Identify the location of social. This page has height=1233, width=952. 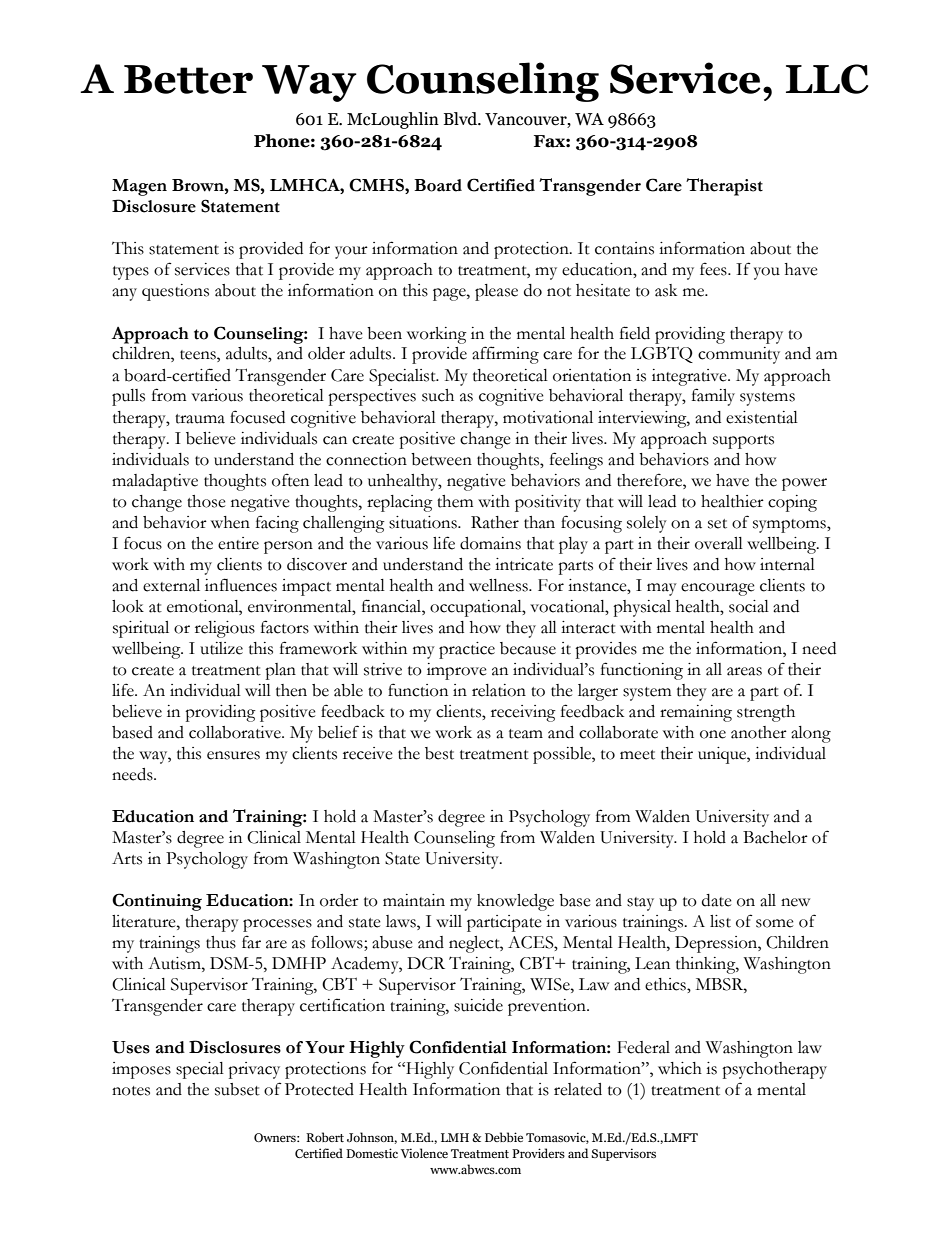
(749, 606).
